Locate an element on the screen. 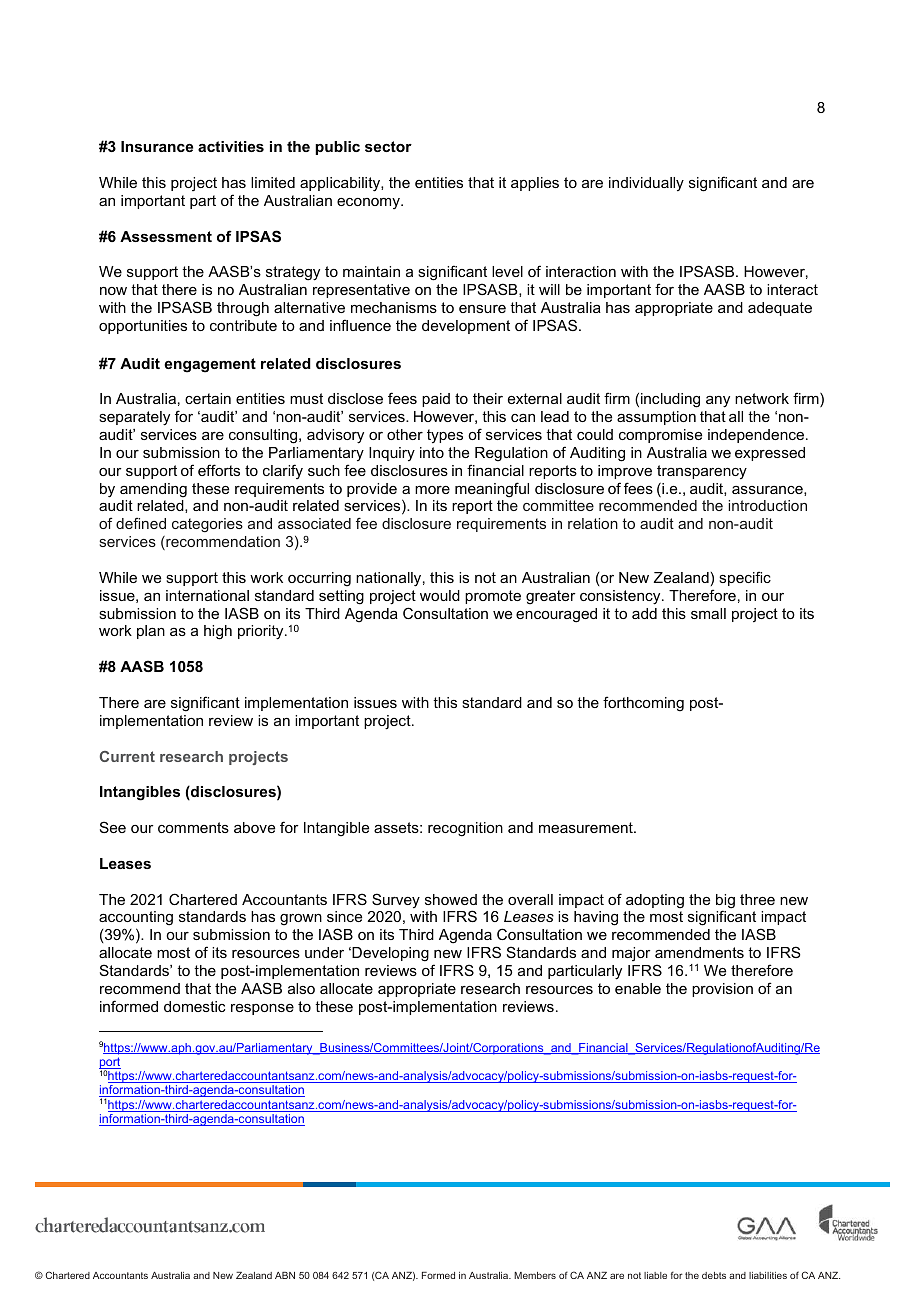 This screenshot has height=1308, width=924. showed is located at coordinates (451, 899).
